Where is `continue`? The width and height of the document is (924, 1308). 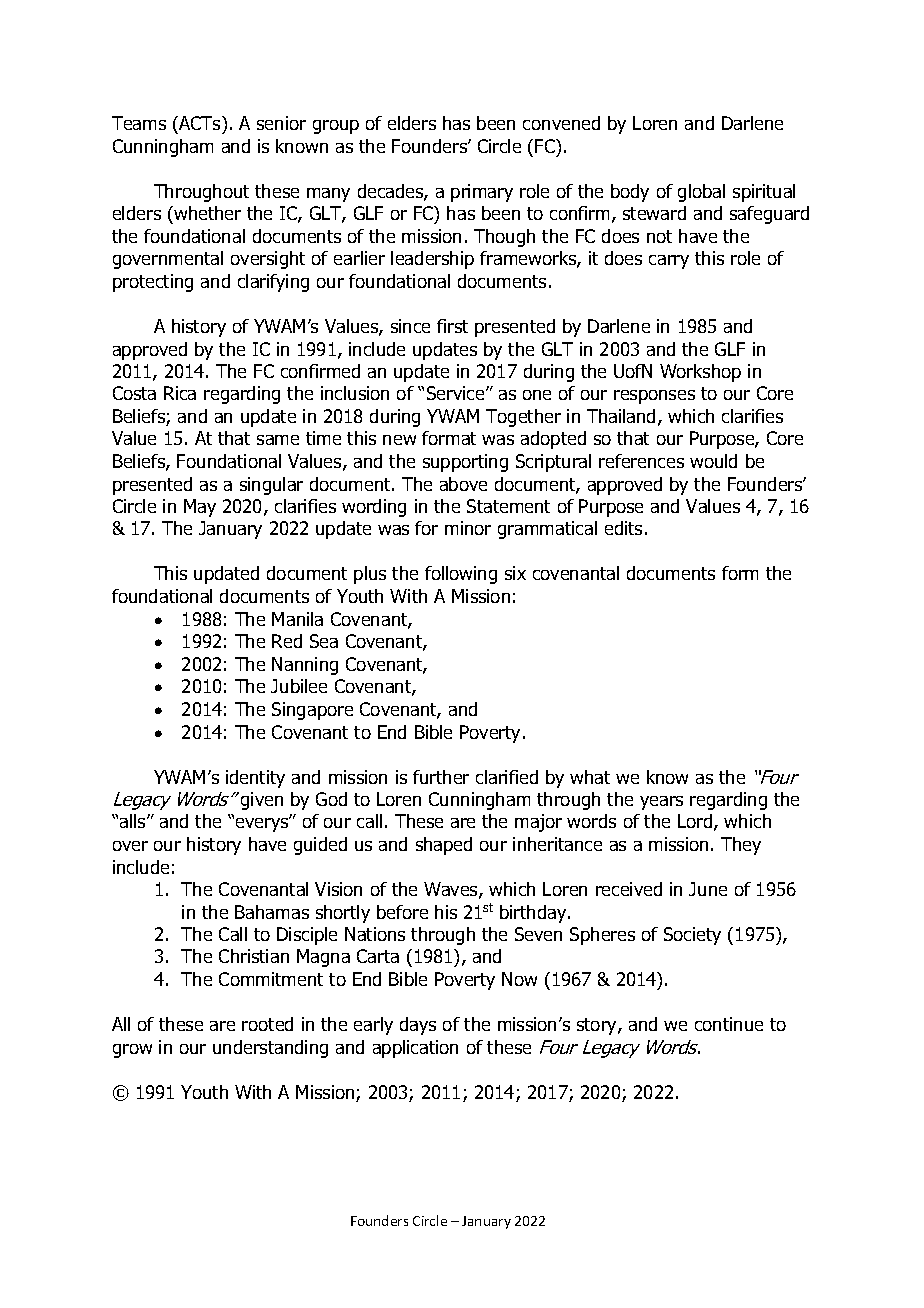 continue is located at coordinates (729, 1024).
